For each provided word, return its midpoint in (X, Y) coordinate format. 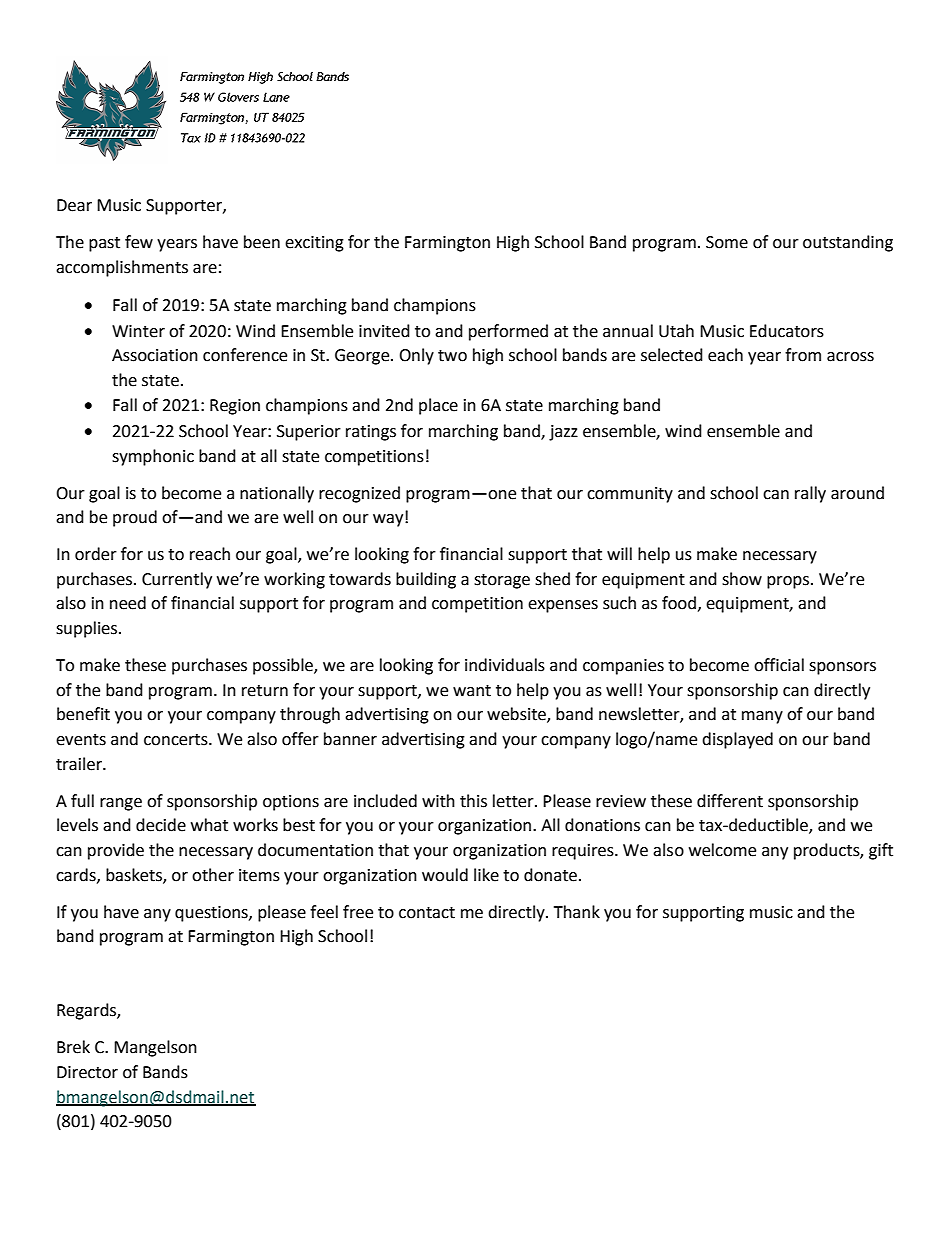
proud (135, 518)
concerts (177, 740)
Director (87, 1072)
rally (810, 494)
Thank (577, 912)
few (139, 242)
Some (727, 242)
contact (427, 913)
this (473, 801)
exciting (314, 244)
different (730, 801)
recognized (359, 494)
